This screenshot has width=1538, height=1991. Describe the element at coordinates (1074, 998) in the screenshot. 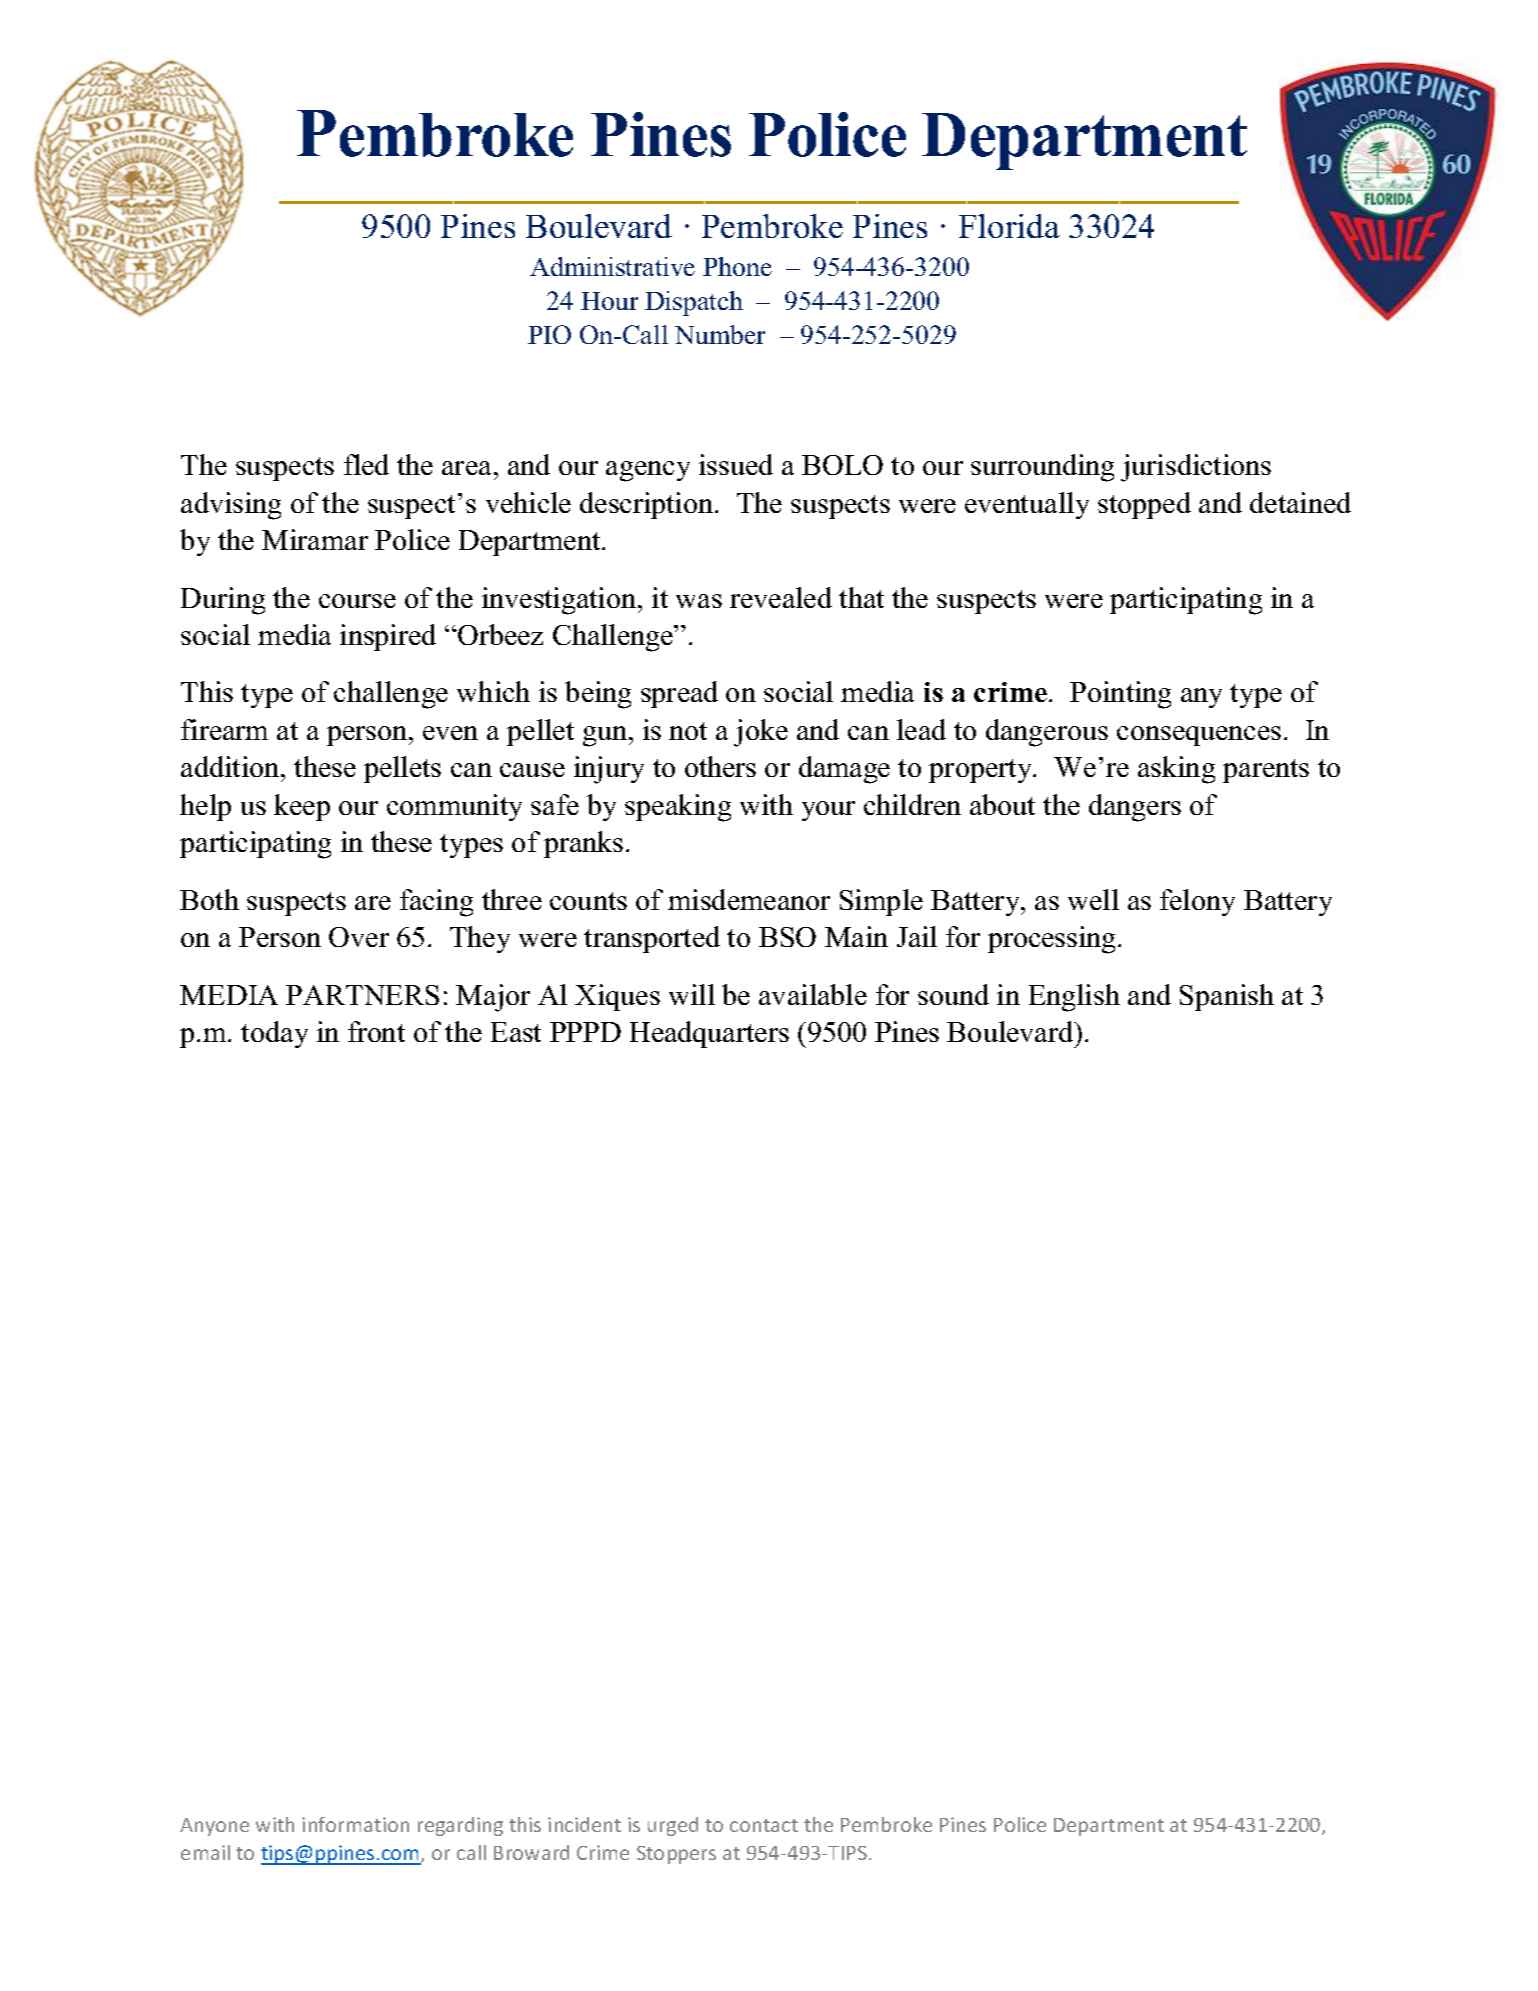

I see `English` at that location.
